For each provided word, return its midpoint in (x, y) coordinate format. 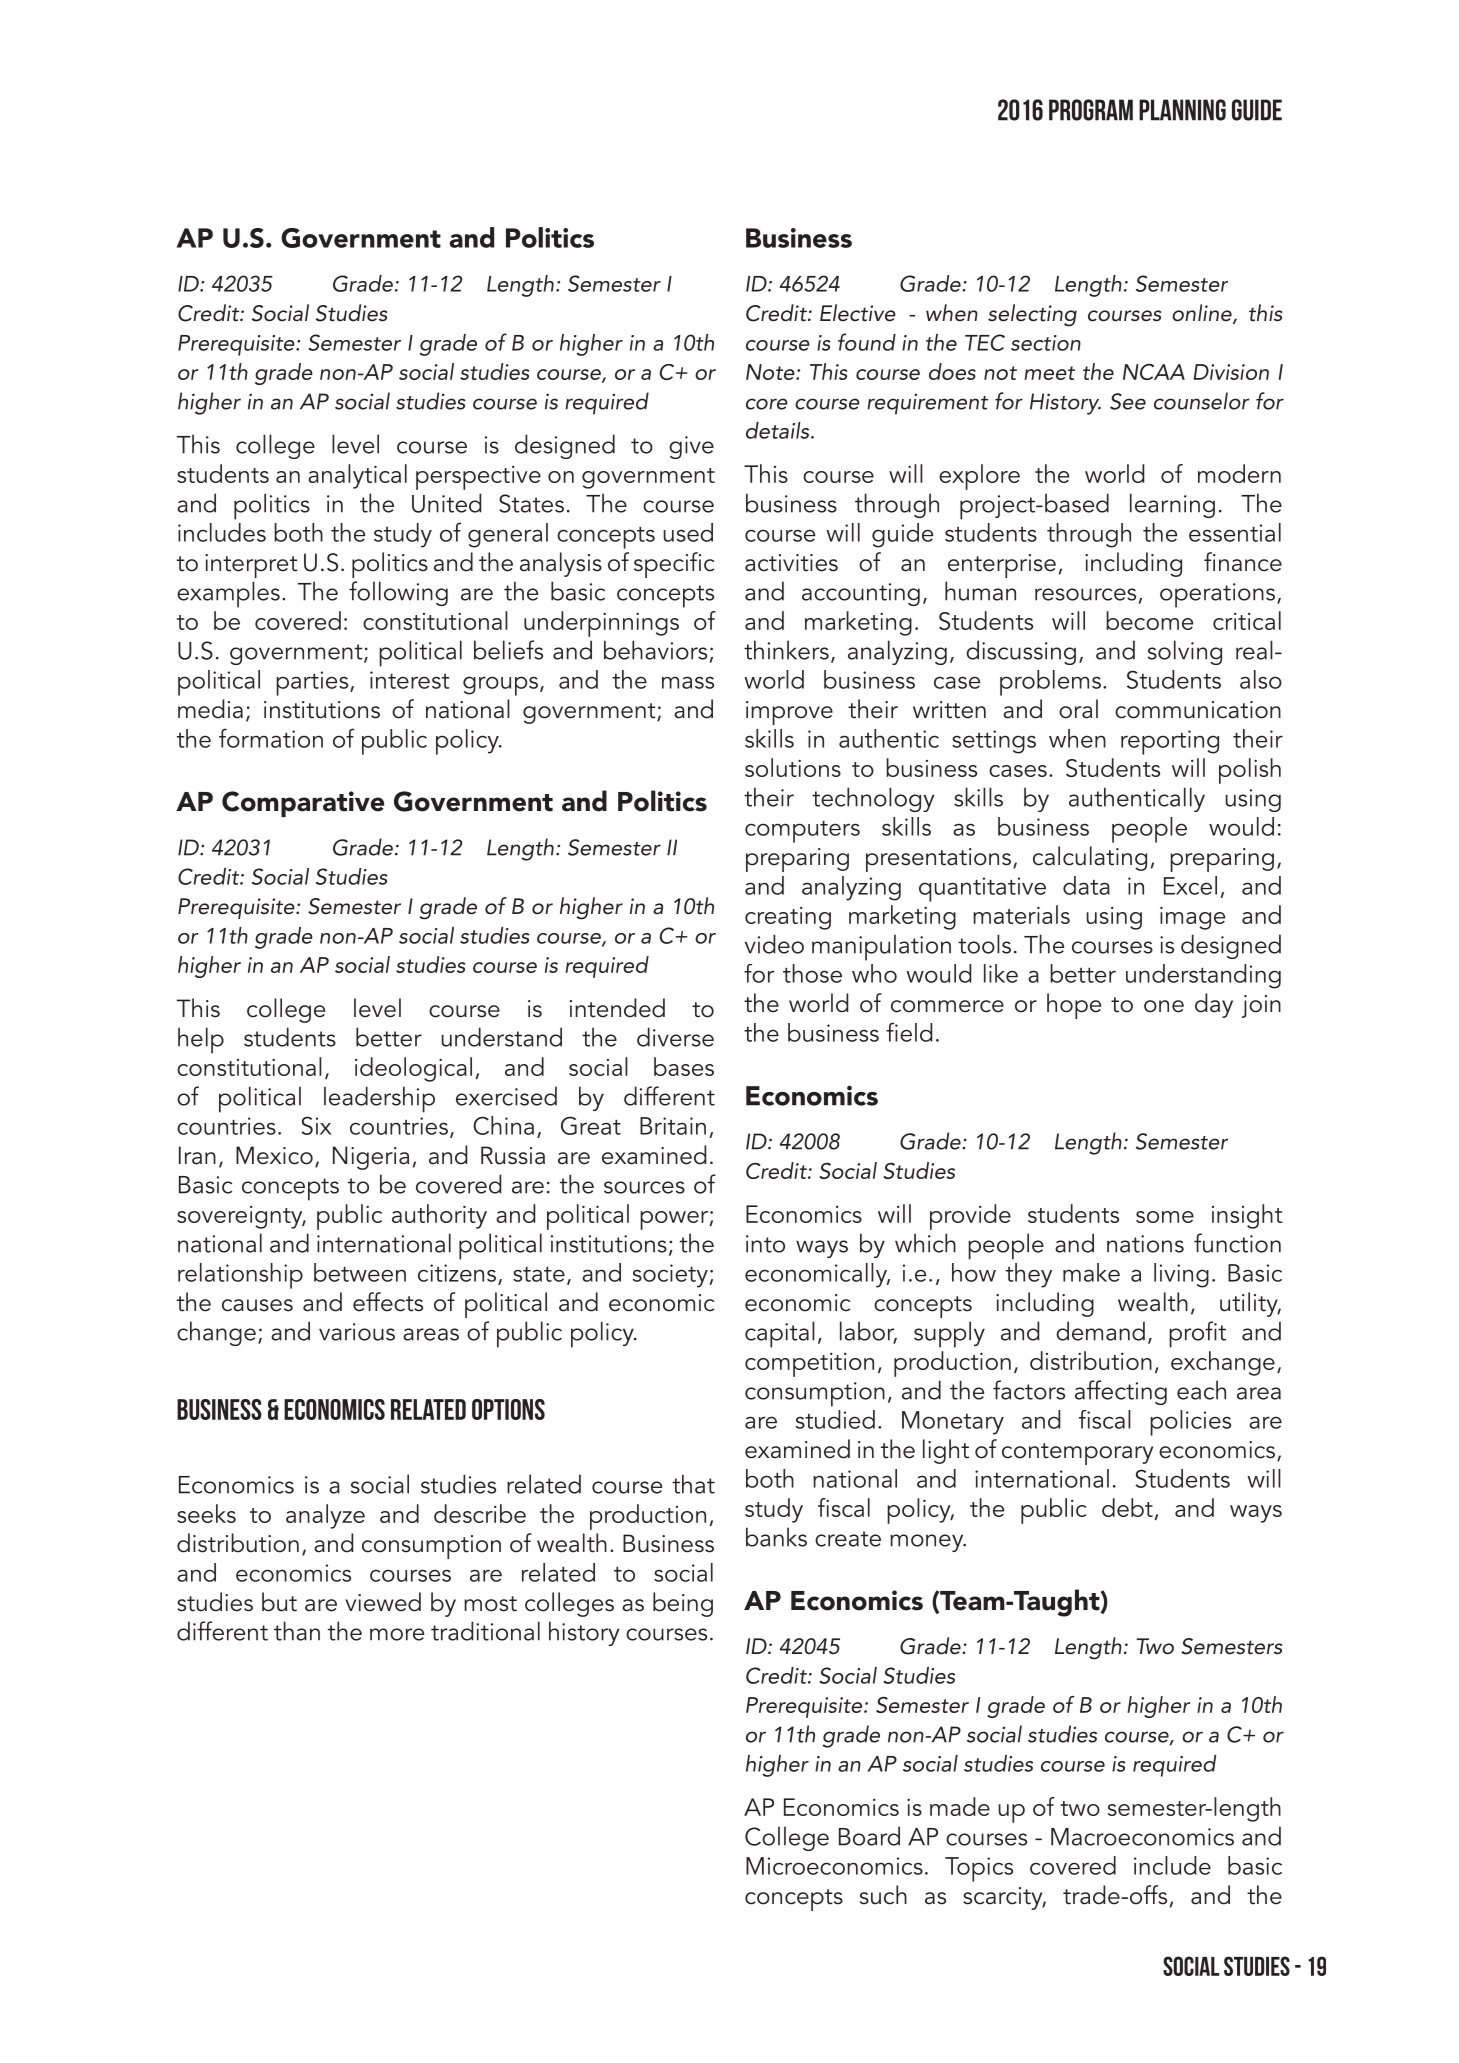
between (360, 1272)
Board (869, 1836)
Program (1091, 110)
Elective (858, 313)
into (765, 1244)
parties (313, 683)
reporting (1170, 742)
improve (789, 713)
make (1091, 1272)
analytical (357, 476)
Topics (979, 1869)
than (297, 1631)
